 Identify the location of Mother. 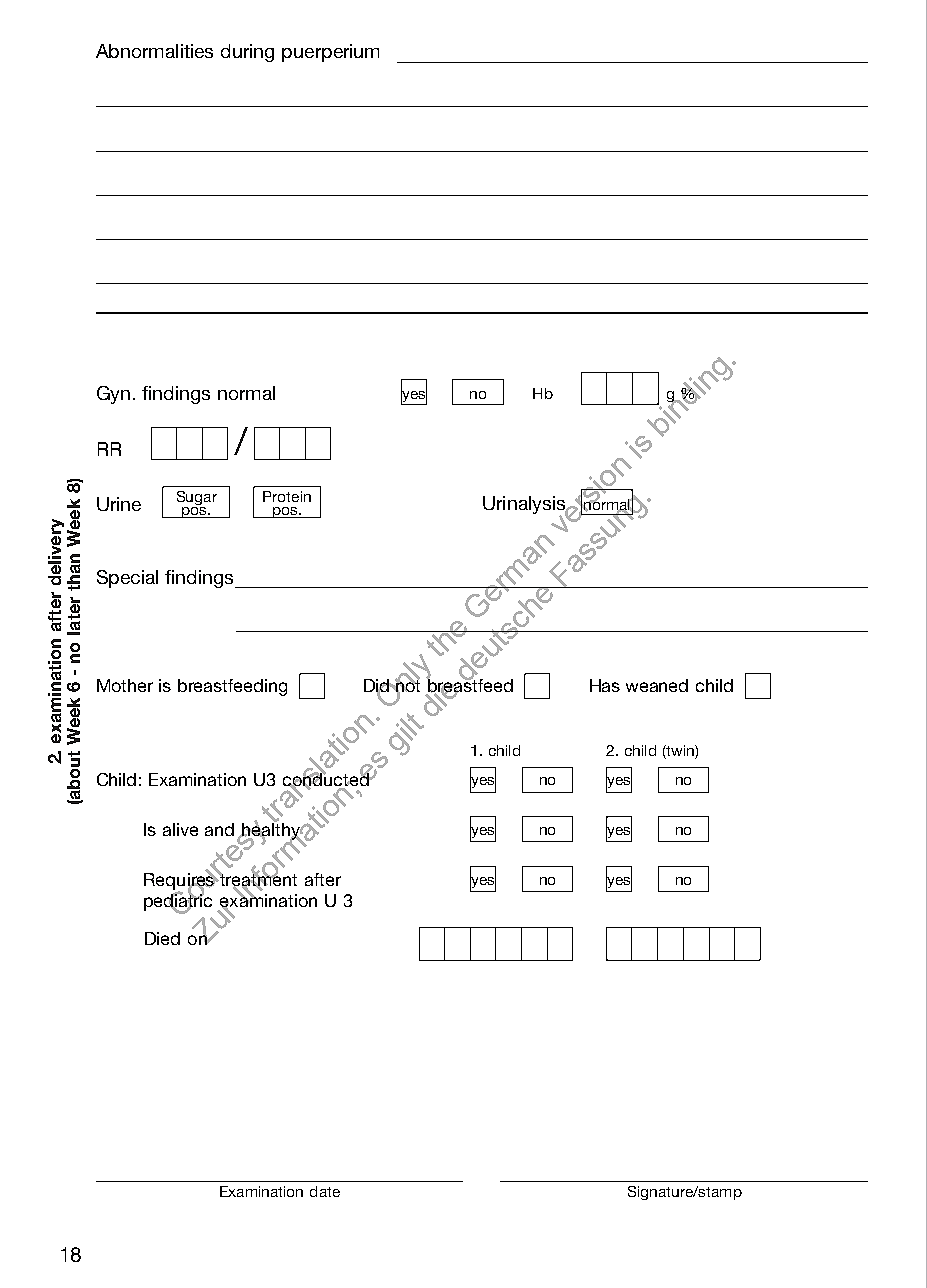
(125, 685).
